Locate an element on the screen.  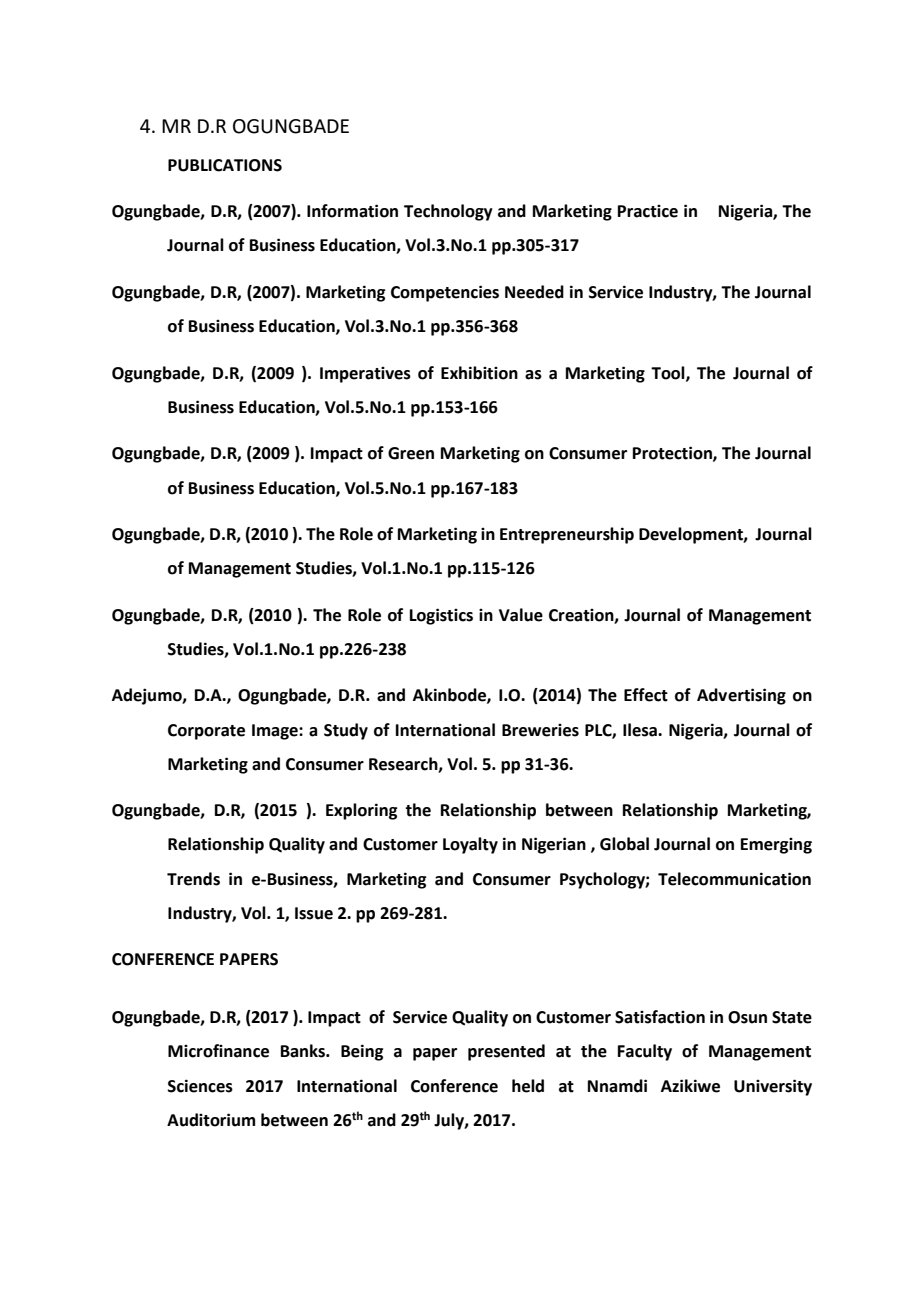
Technology is located at coordinates (448, 212).
